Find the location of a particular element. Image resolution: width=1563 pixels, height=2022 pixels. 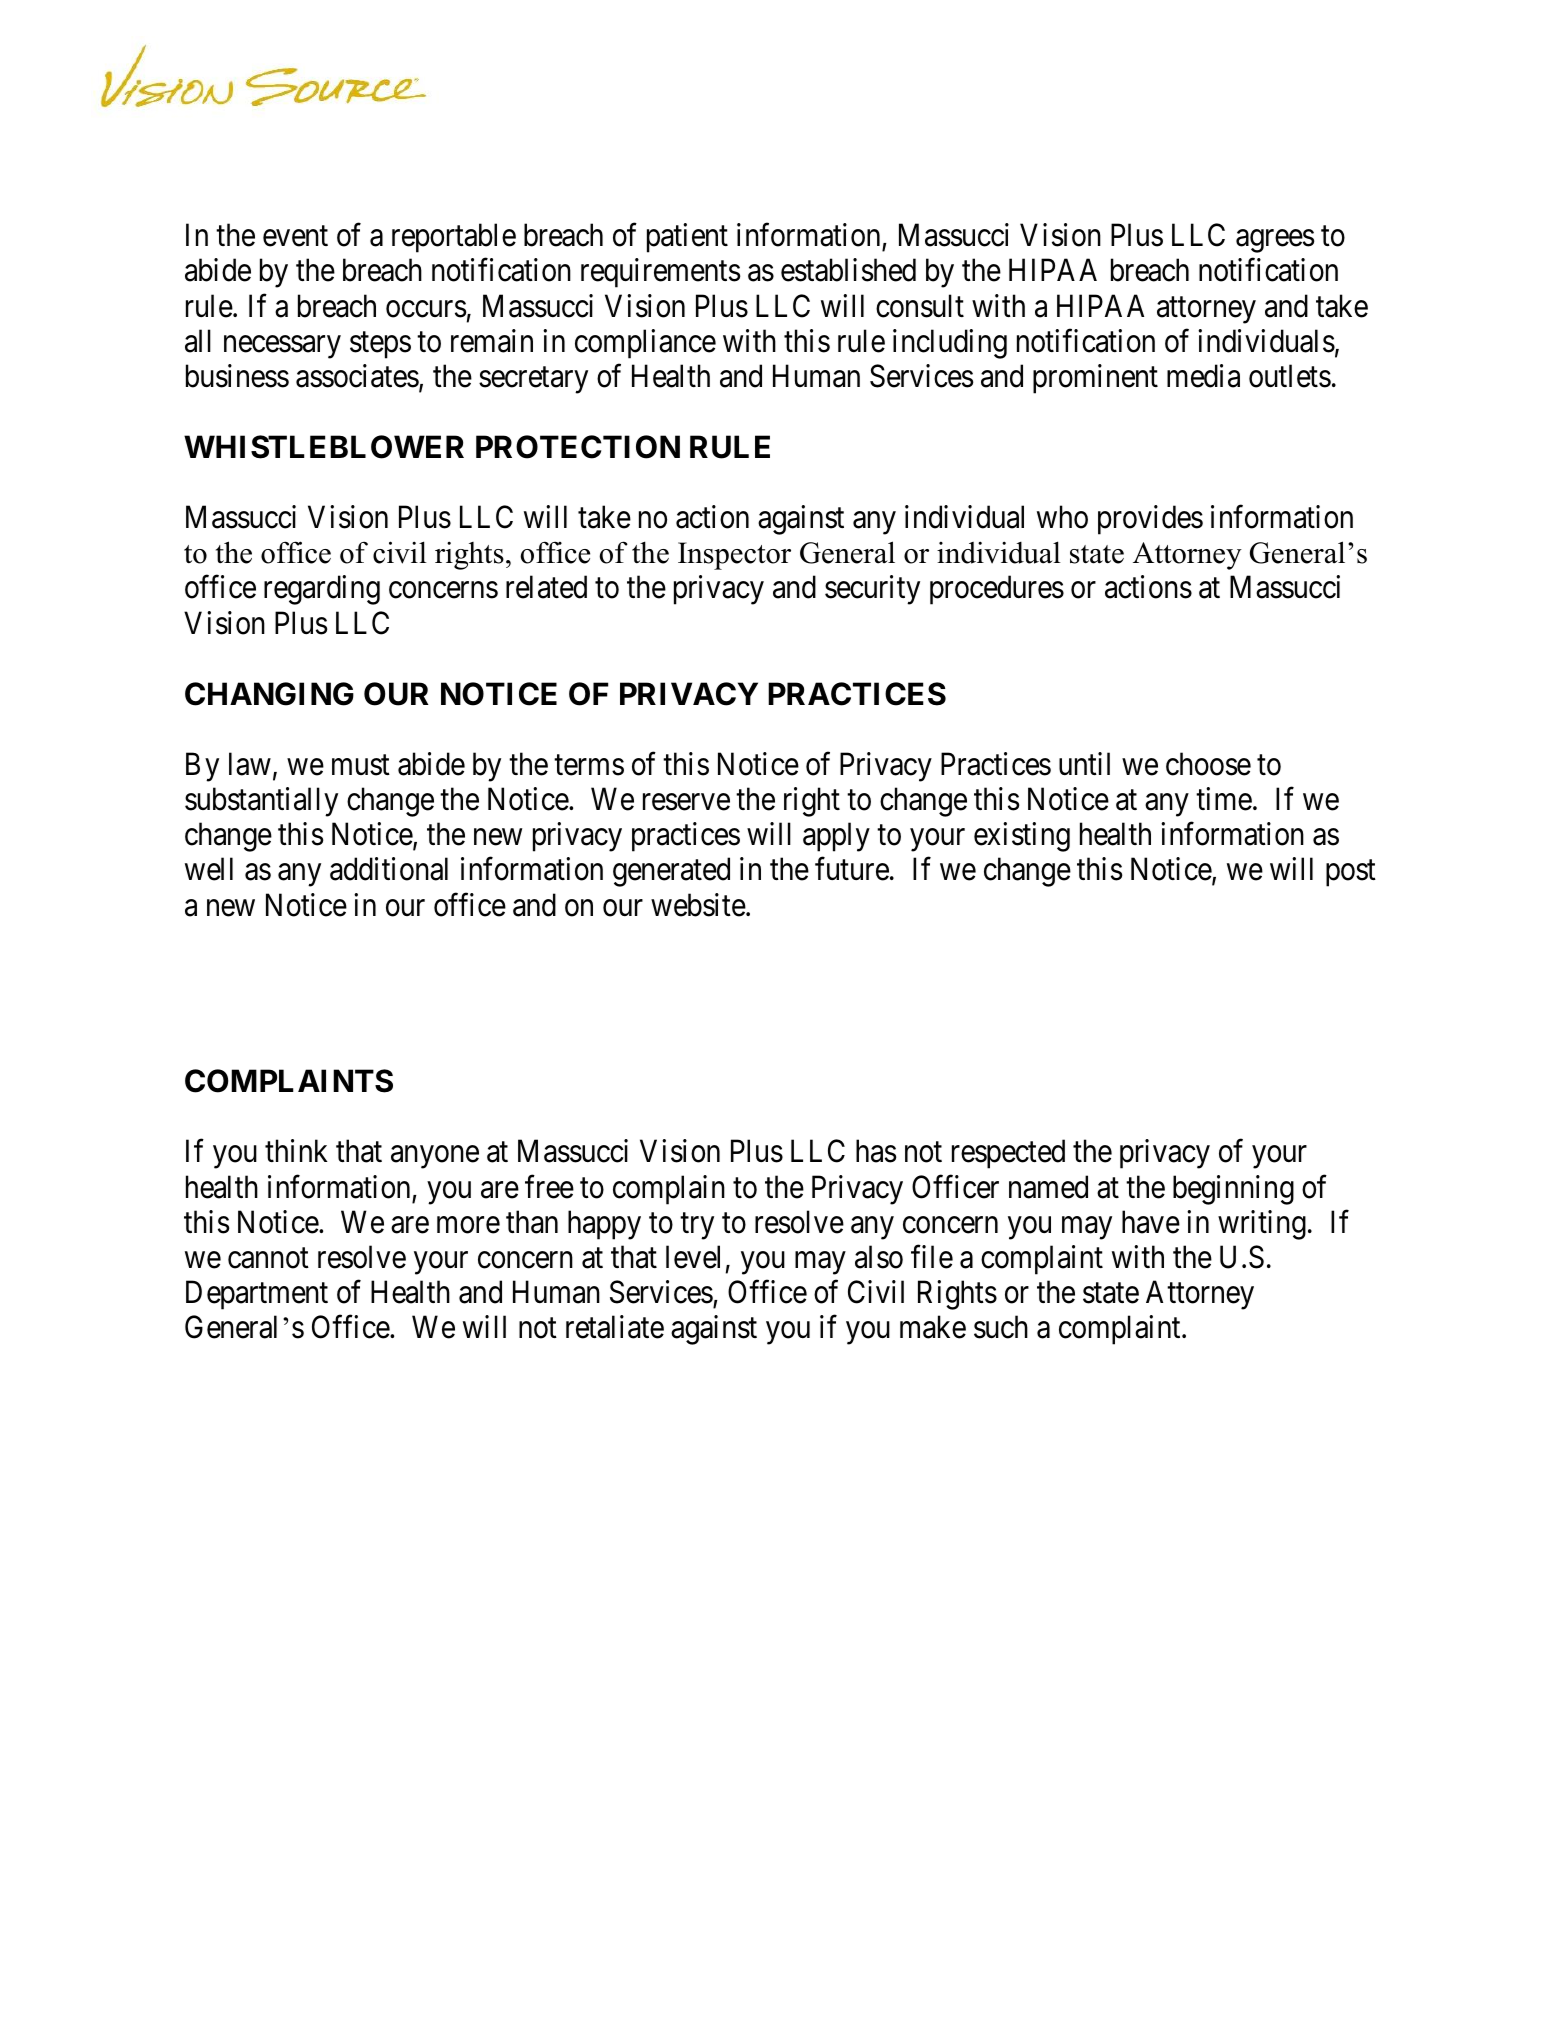

established is located at coordinates (848, 270).
